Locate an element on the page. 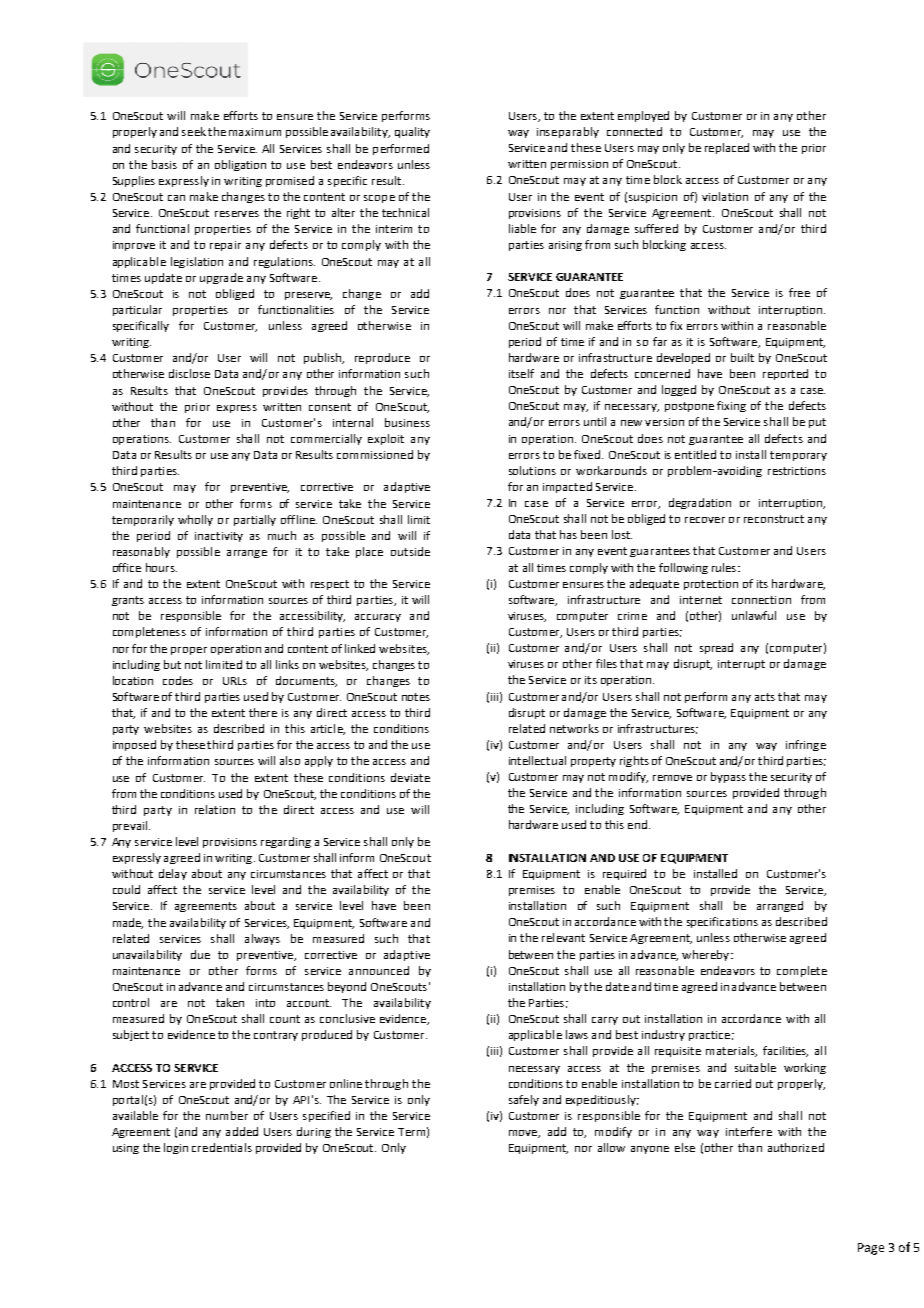  itself is located at coordinates (521, 373).
